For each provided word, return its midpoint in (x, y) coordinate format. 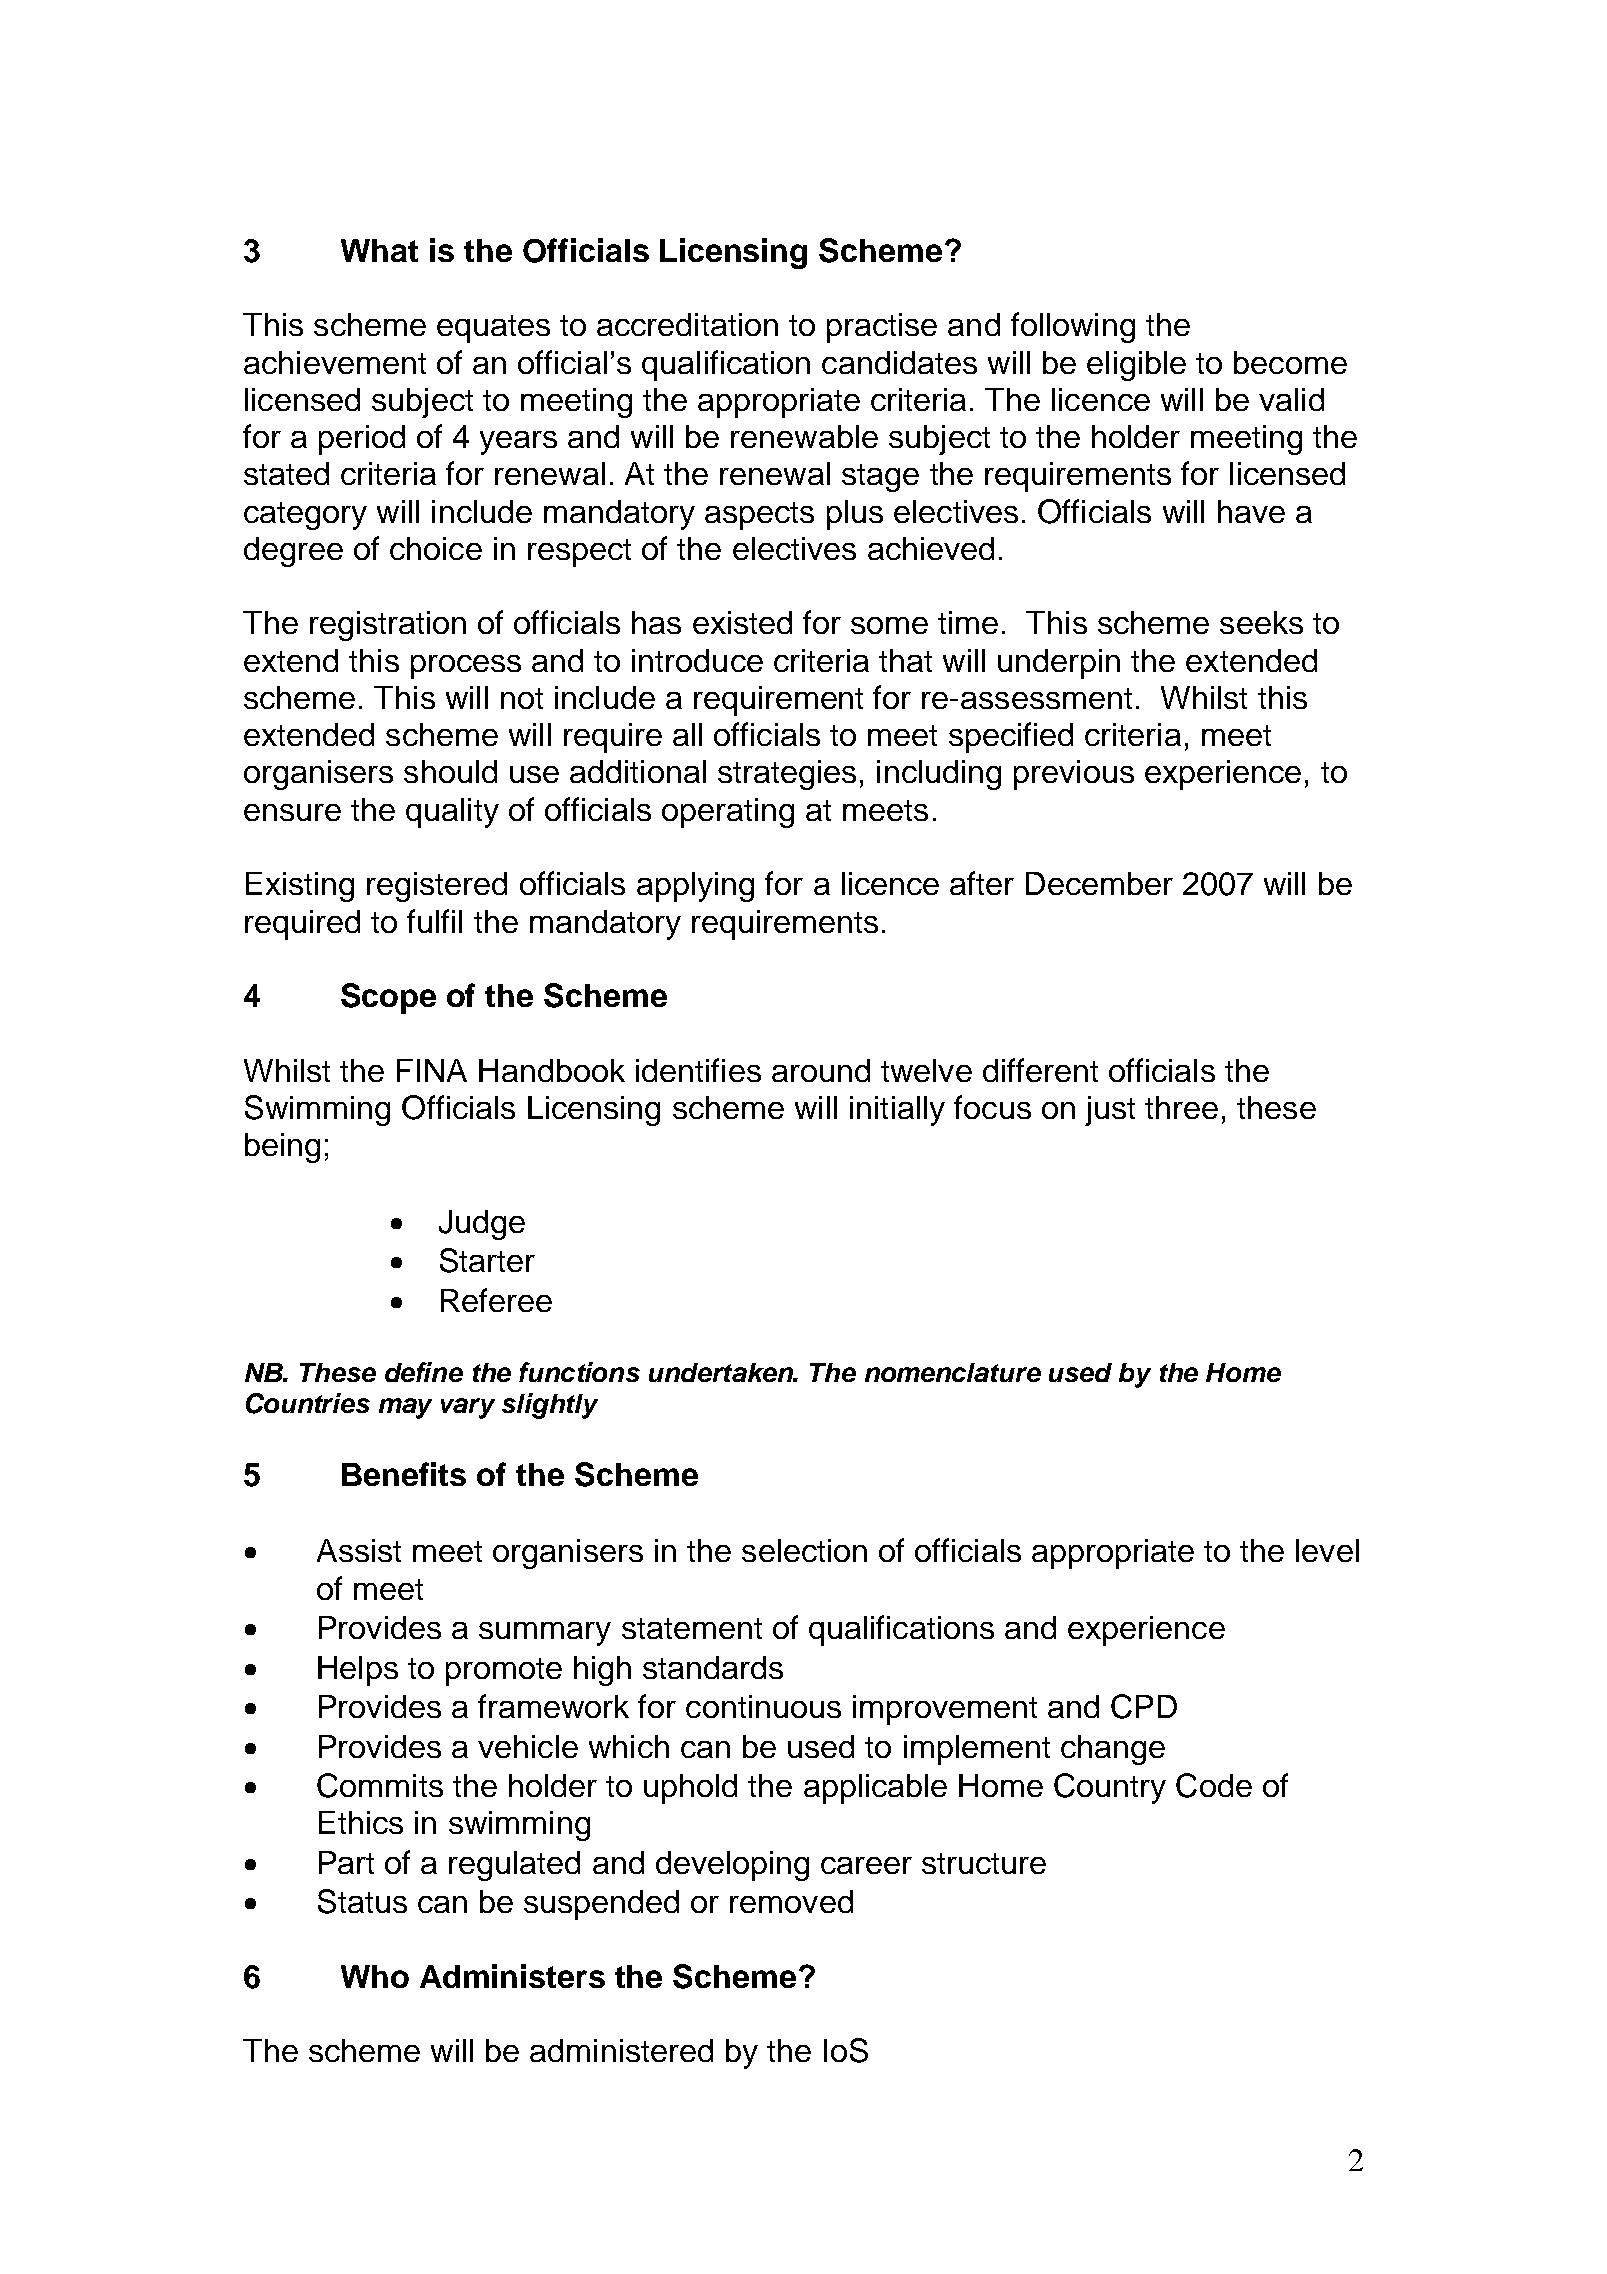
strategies (787, 775)
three (1181, 1107)
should (450, 771)
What (379, 250)
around (821, 1070)
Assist (359, 1550)
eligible (1136, 366)
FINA (432, 1070)
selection (804, 1550)
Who (375, 1976)
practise (882, 328)
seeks (1261, 622)
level (1327, 1550)
